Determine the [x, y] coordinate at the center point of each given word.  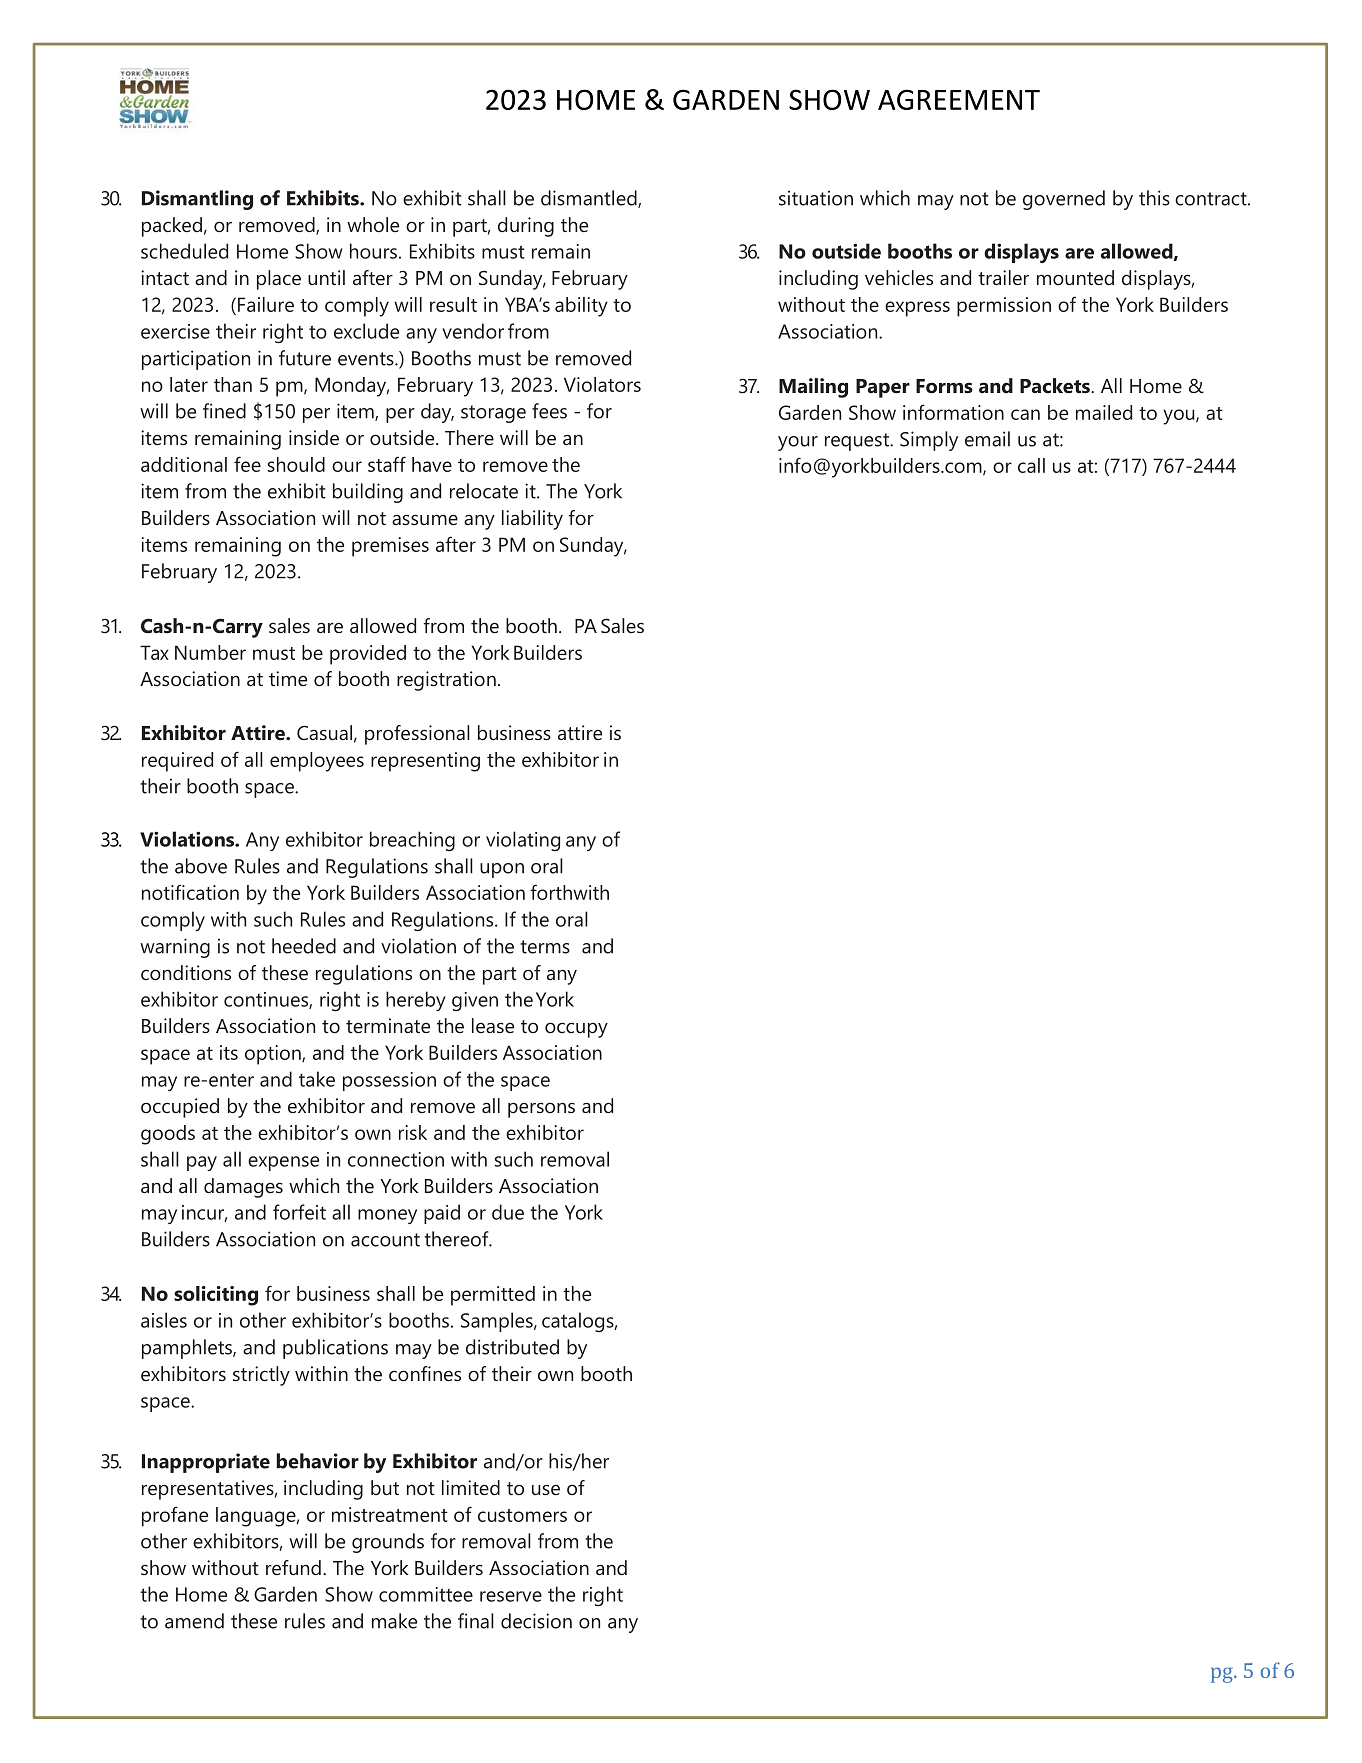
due [508, 1212]
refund [293, 1567]
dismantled [590, 199]
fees [549, 411]
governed [1064, 200]
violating [523, 841]
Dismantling [197, 200]
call [1031, 465]
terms [545, 947]
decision [536, 1621]
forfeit [299, 1212]
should [296, 464]
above [201, 866]
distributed [512, 1347]
